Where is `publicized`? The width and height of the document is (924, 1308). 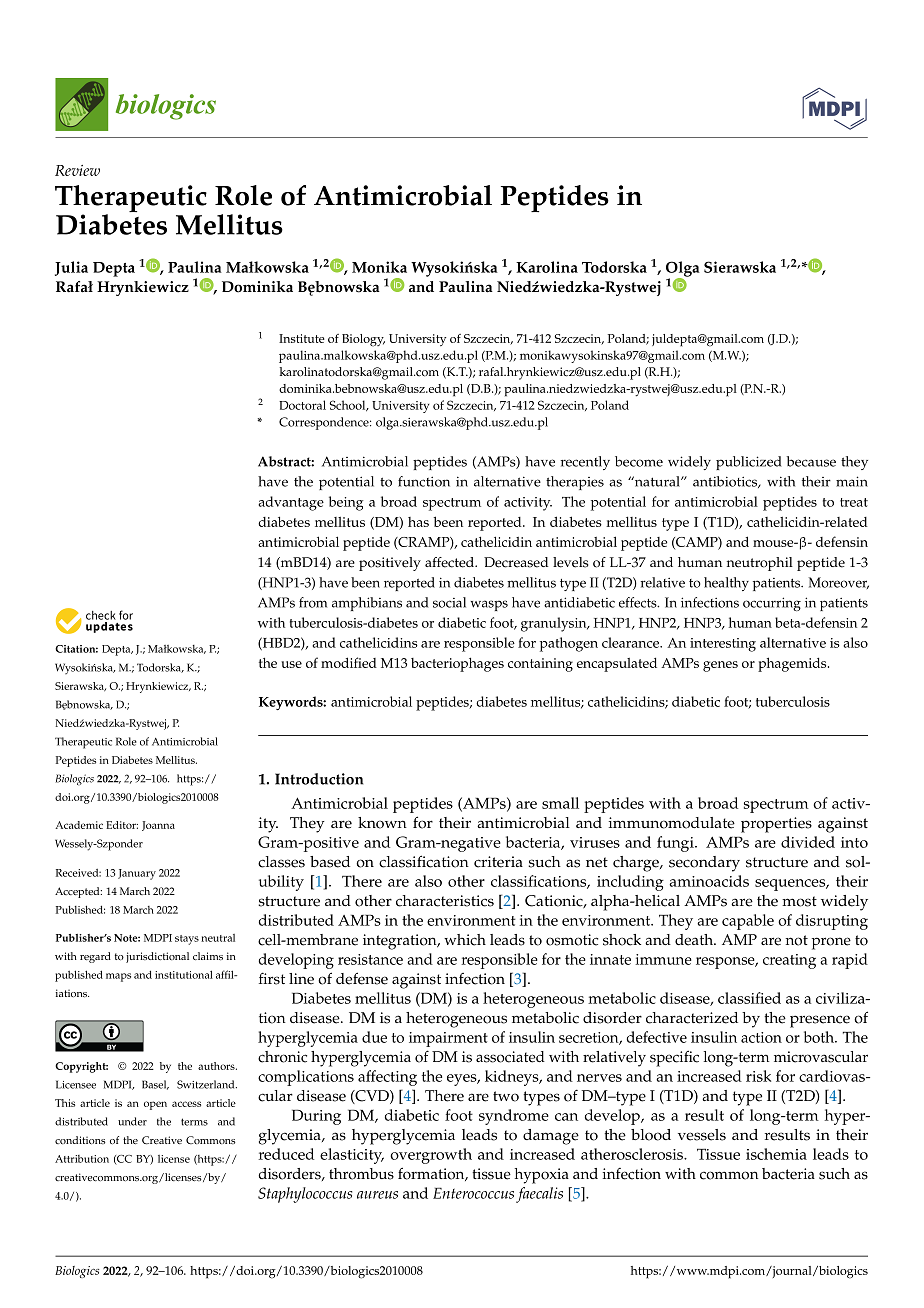
publicized is located at coordinates (749, 463).
